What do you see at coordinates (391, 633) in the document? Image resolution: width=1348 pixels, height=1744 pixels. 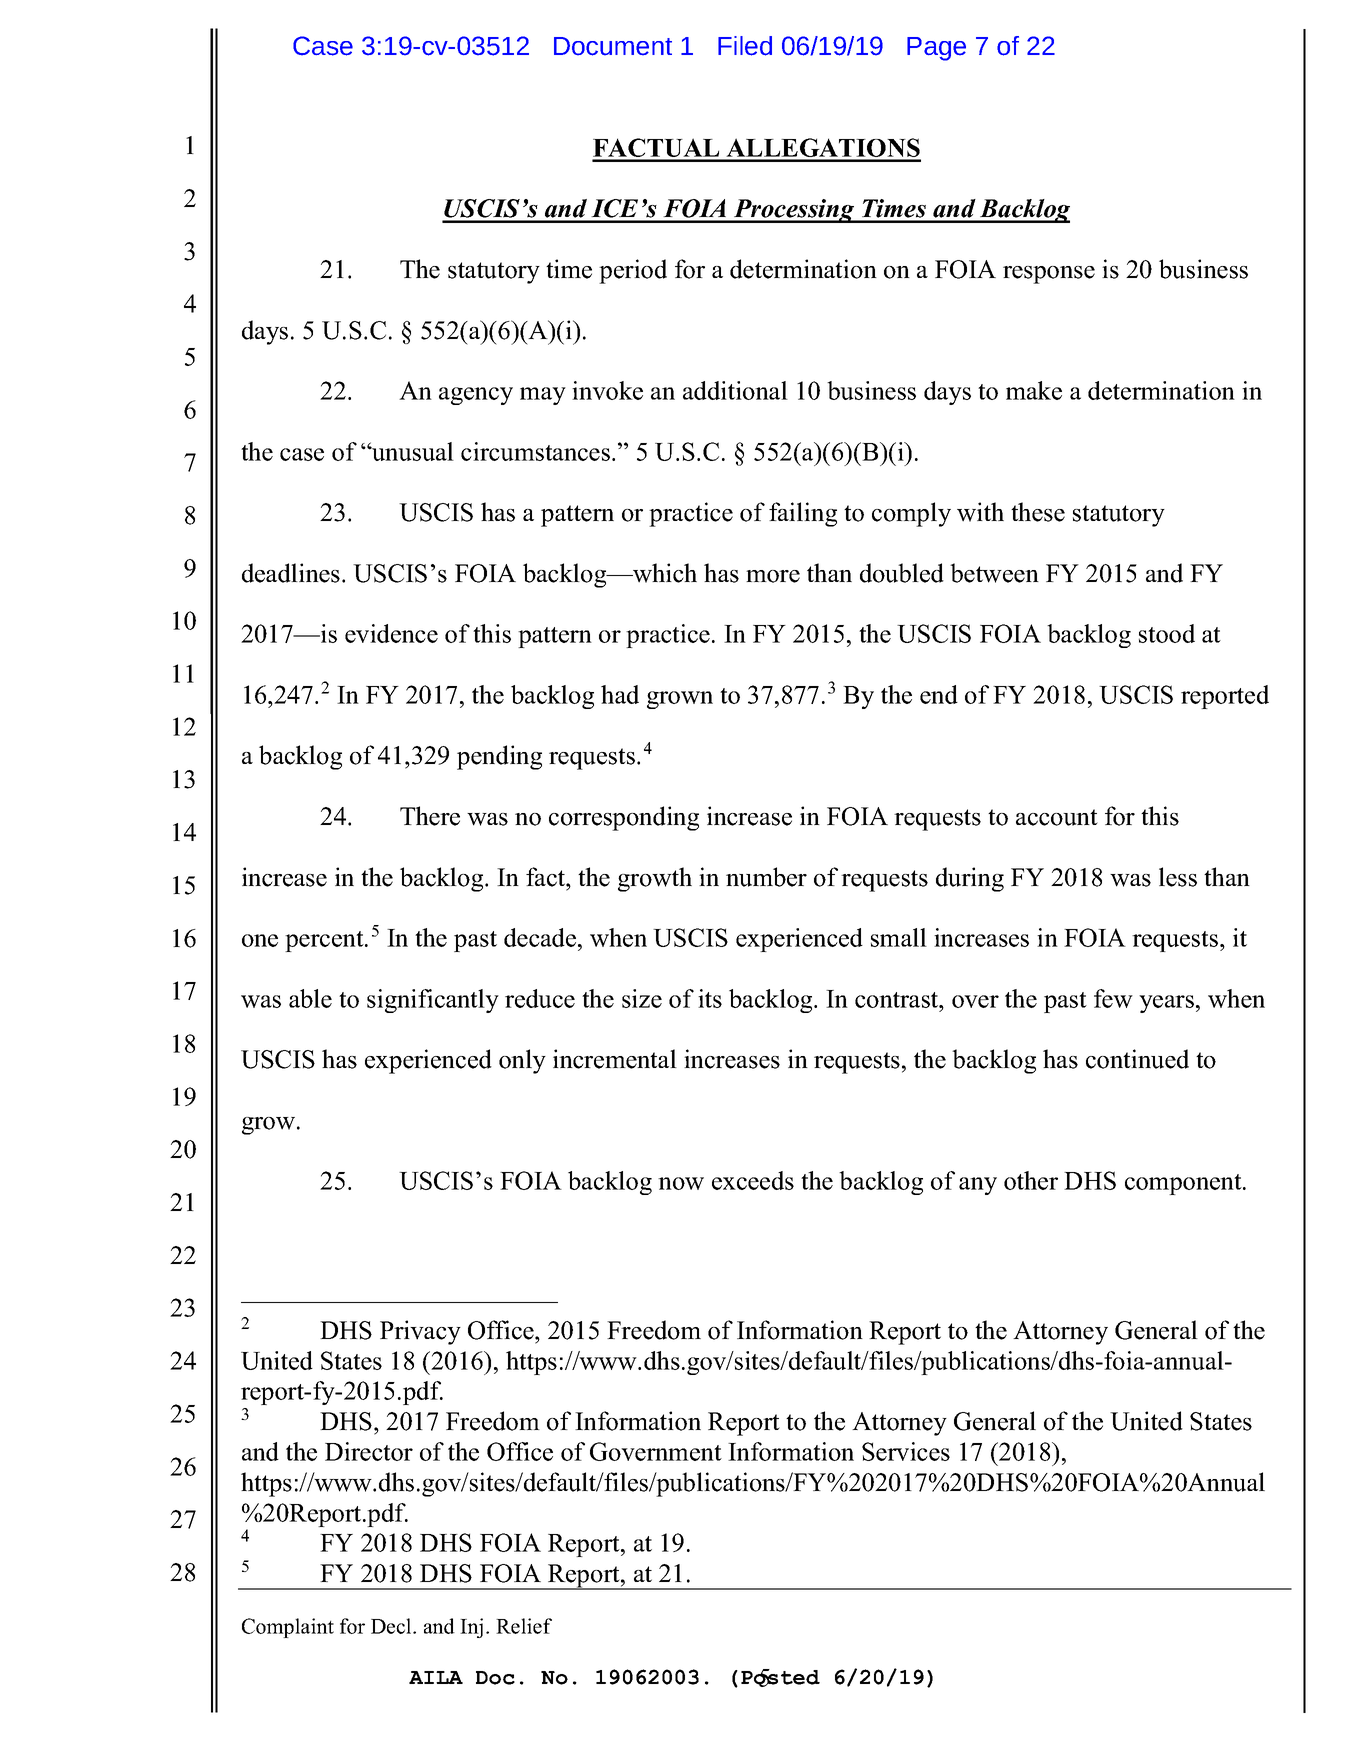 I see `evidence` at bounding box center [391, 633].
